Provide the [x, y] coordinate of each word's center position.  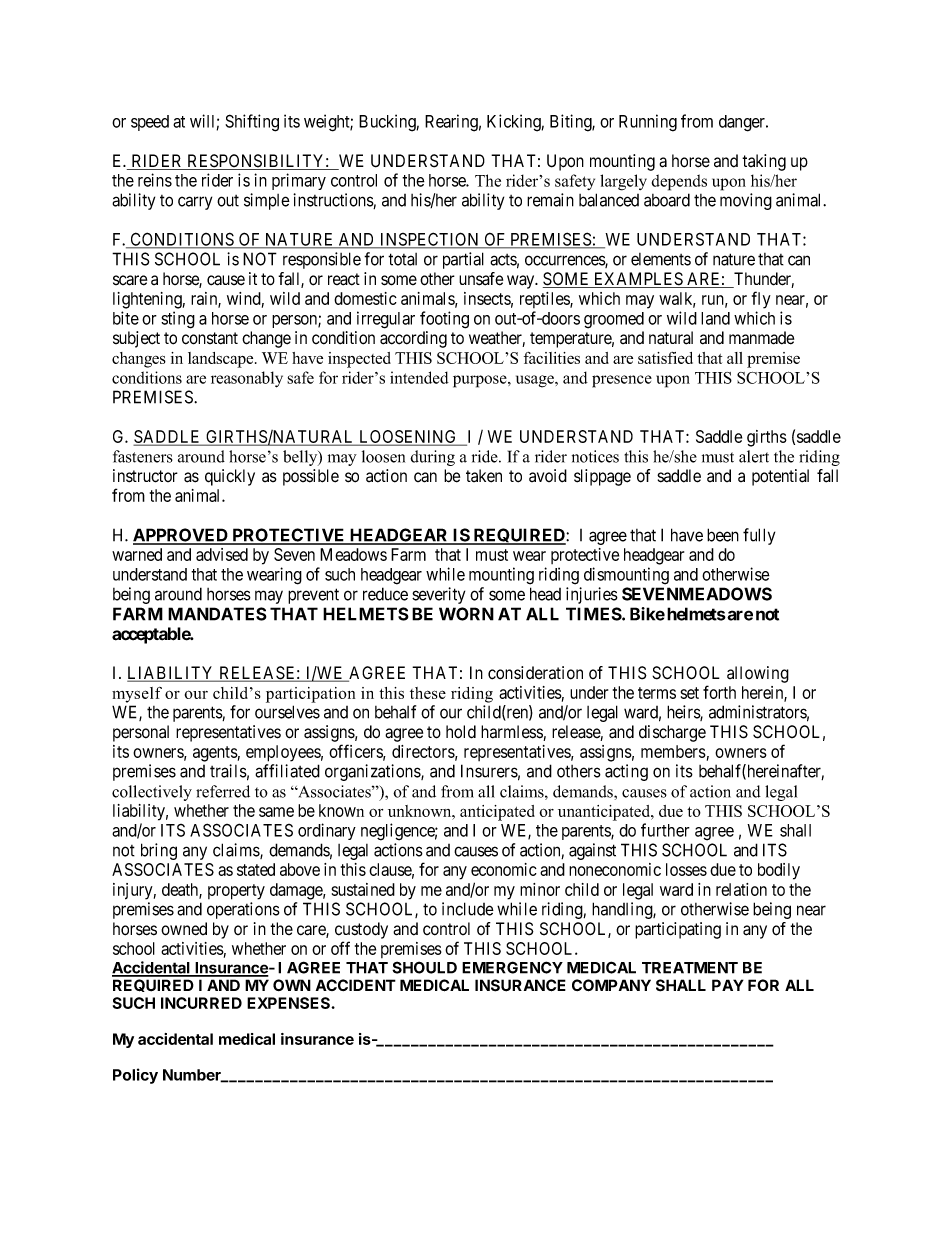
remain [550, 200]
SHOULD [424, 967]
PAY [728, 985]
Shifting [252, 123]
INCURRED [201, 1003]
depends [679, 182]
